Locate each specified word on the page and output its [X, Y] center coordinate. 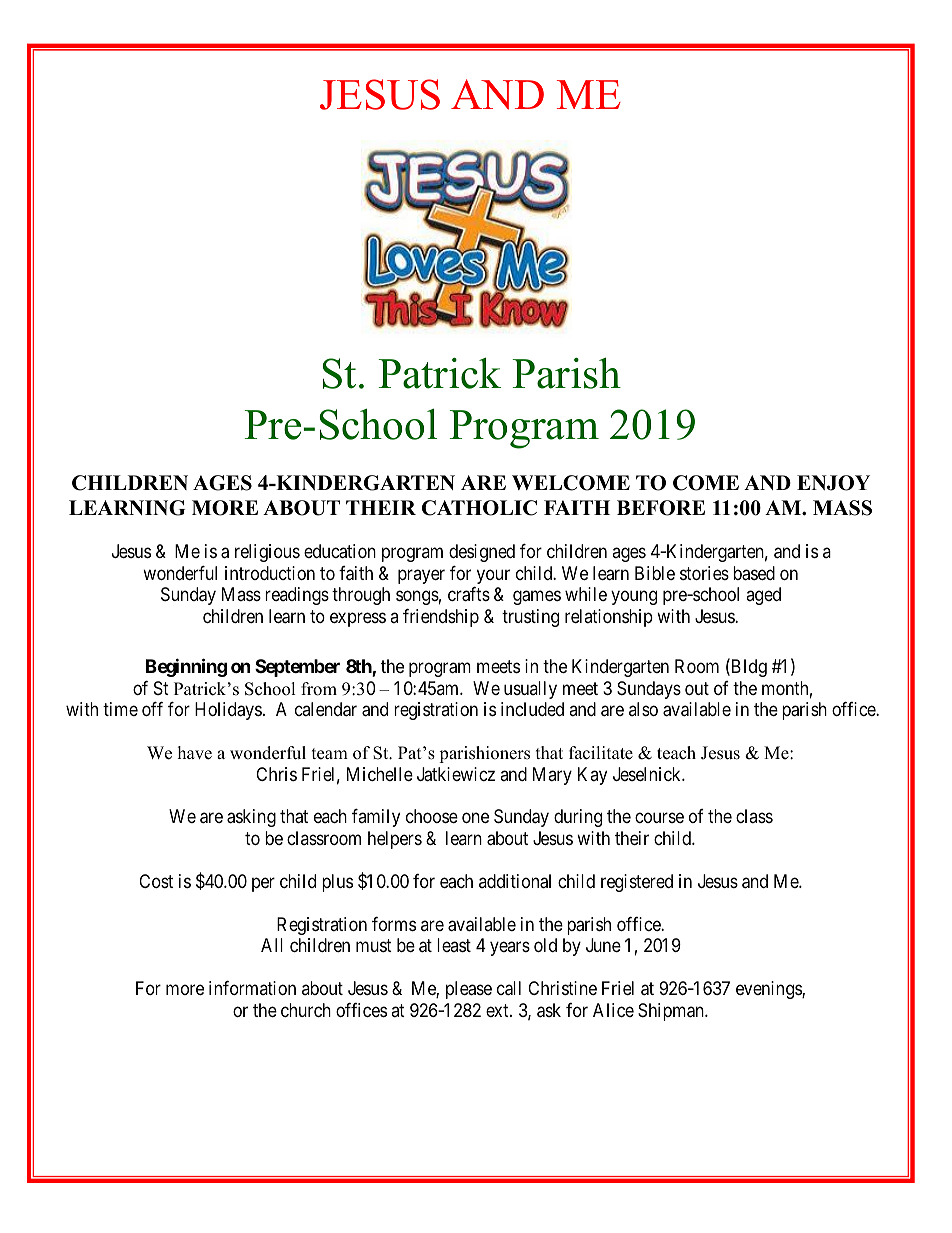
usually [530, 690]
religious [267, 553]
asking [251, 818]
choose [432, 816]
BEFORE [661, 508]
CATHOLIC [479, 508]
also [643, 709]
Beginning [186, 667]
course [659, 818]
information [252, 988]
